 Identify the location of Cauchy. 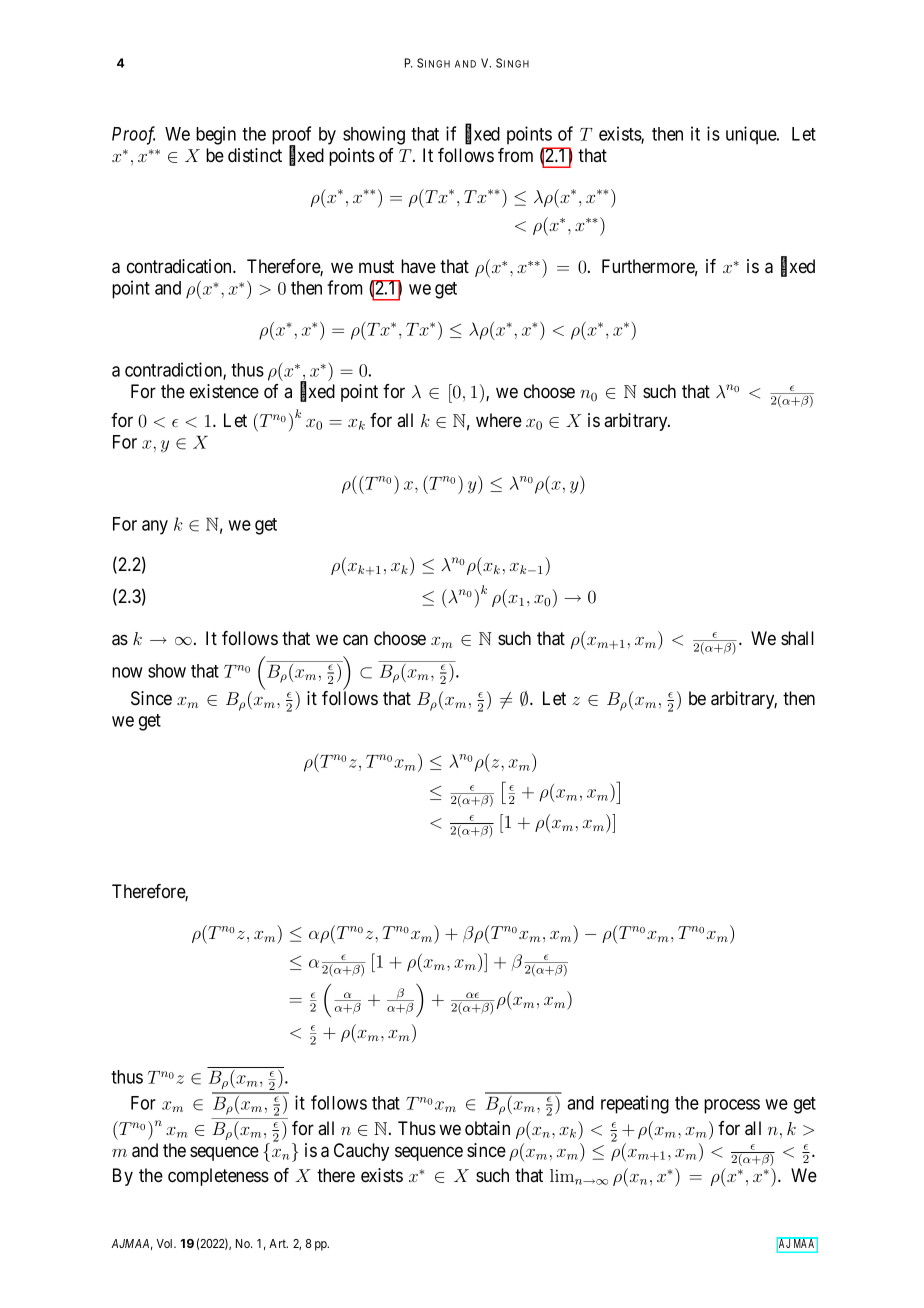
(361, 1152).
